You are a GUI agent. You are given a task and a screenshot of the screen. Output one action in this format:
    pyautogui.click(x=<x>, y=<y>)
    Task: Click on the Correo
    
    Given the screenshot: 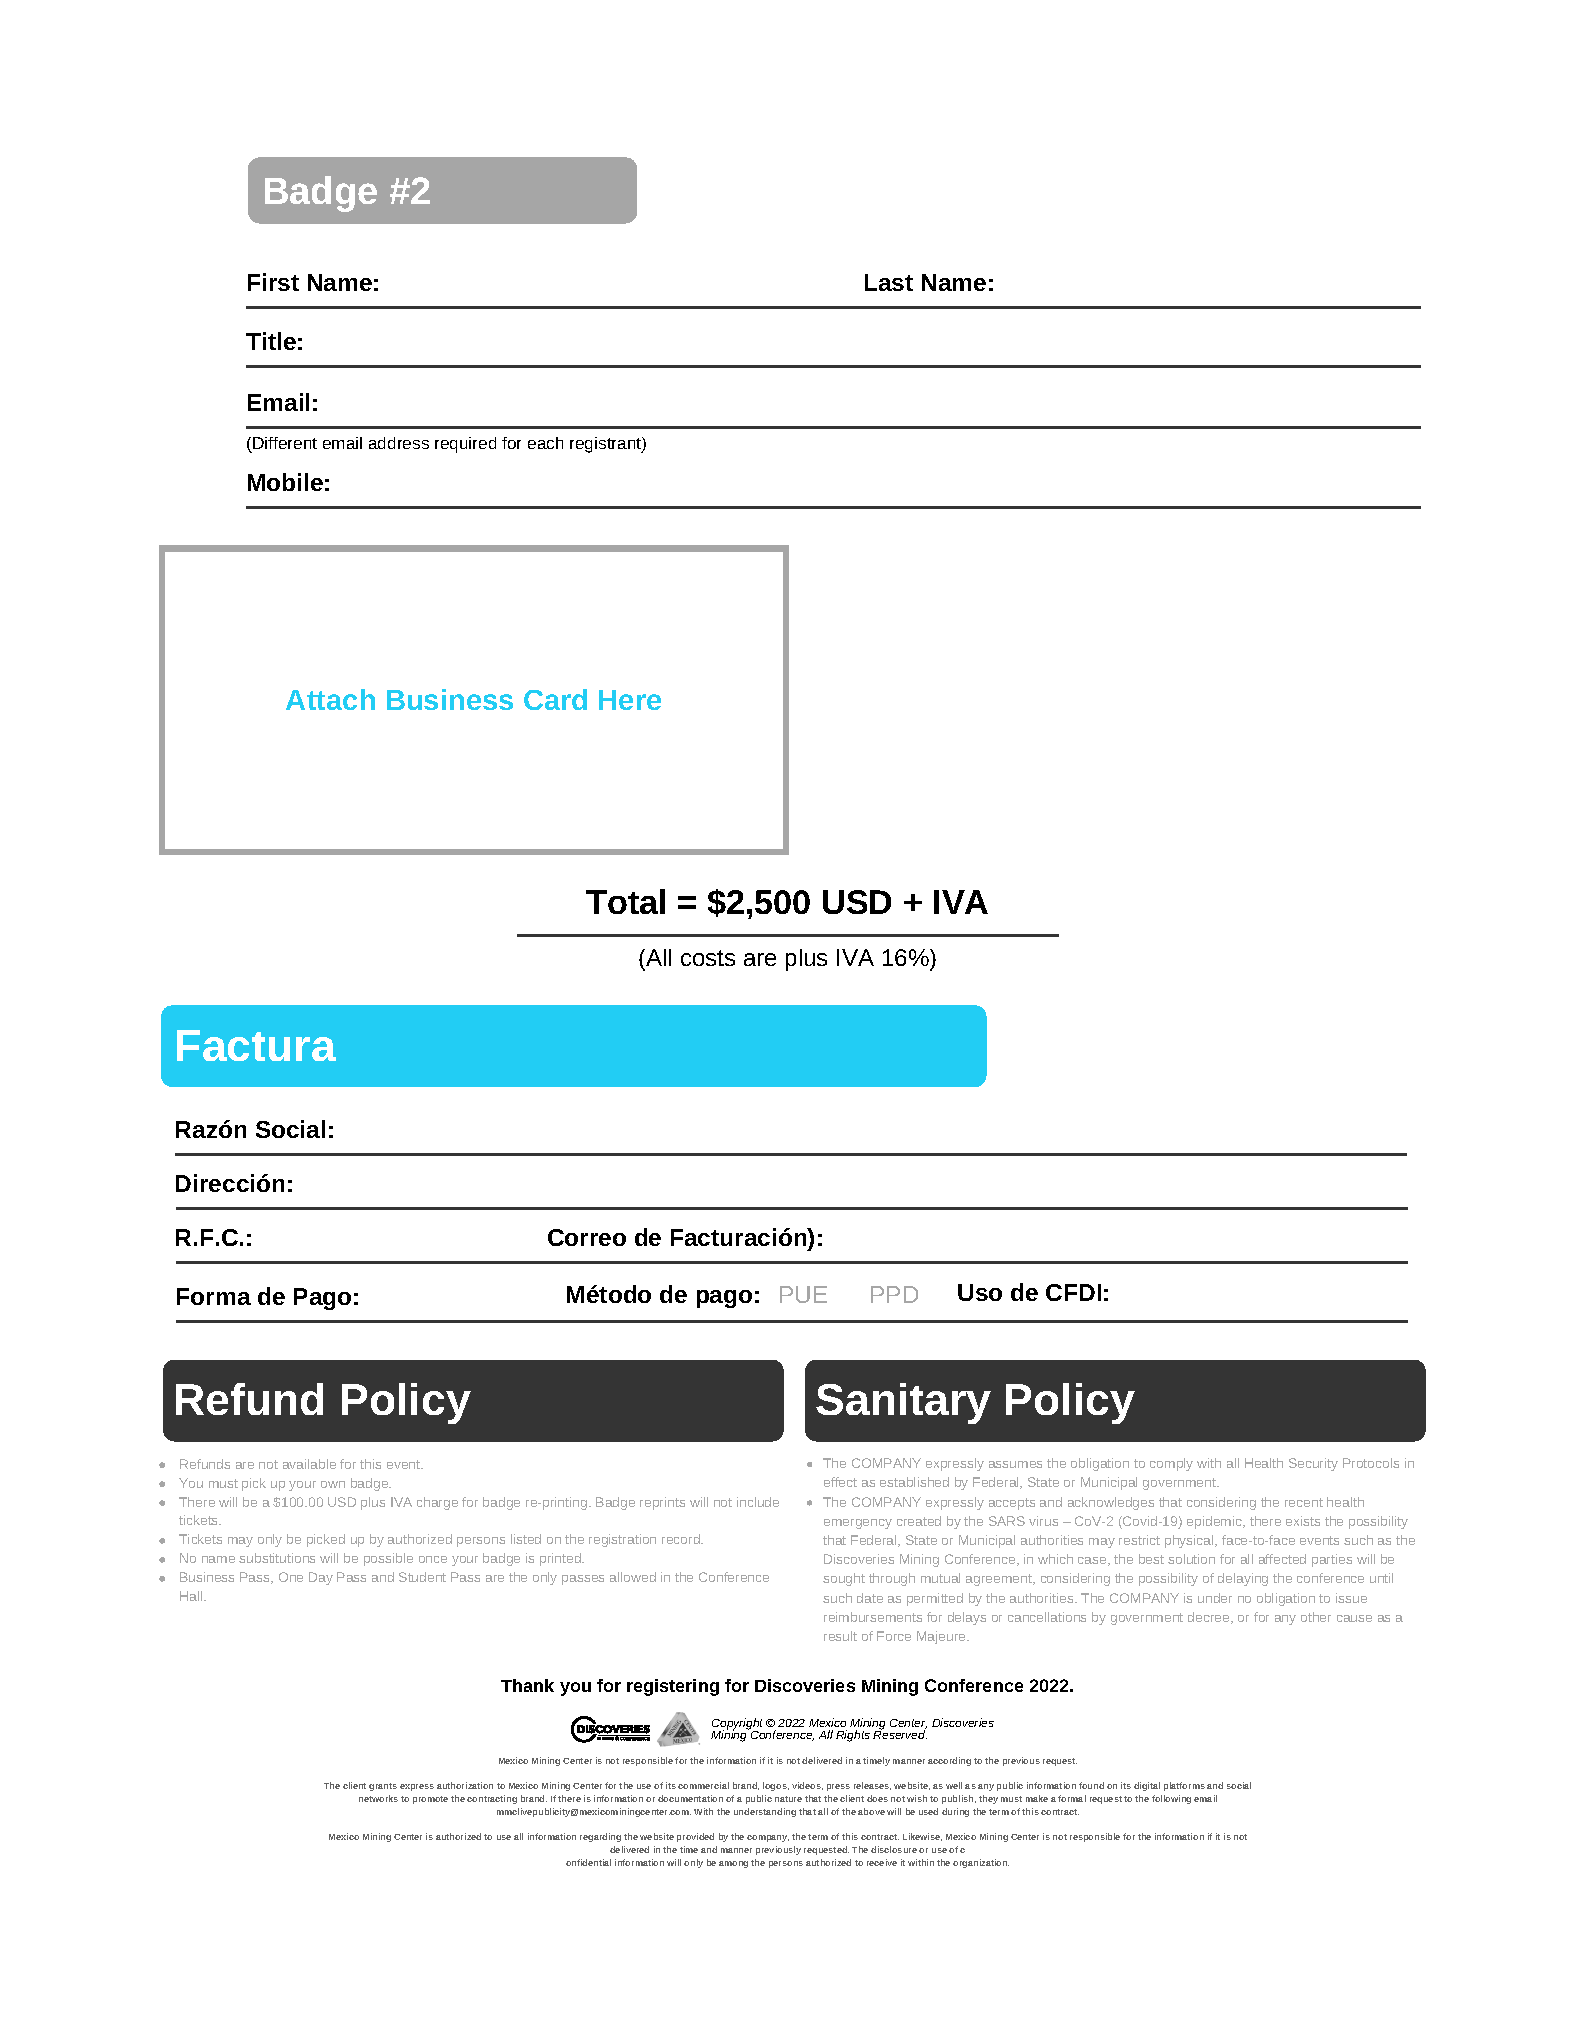 What is the action you would take?
    pyautogui.click(x=587, y=1237)
